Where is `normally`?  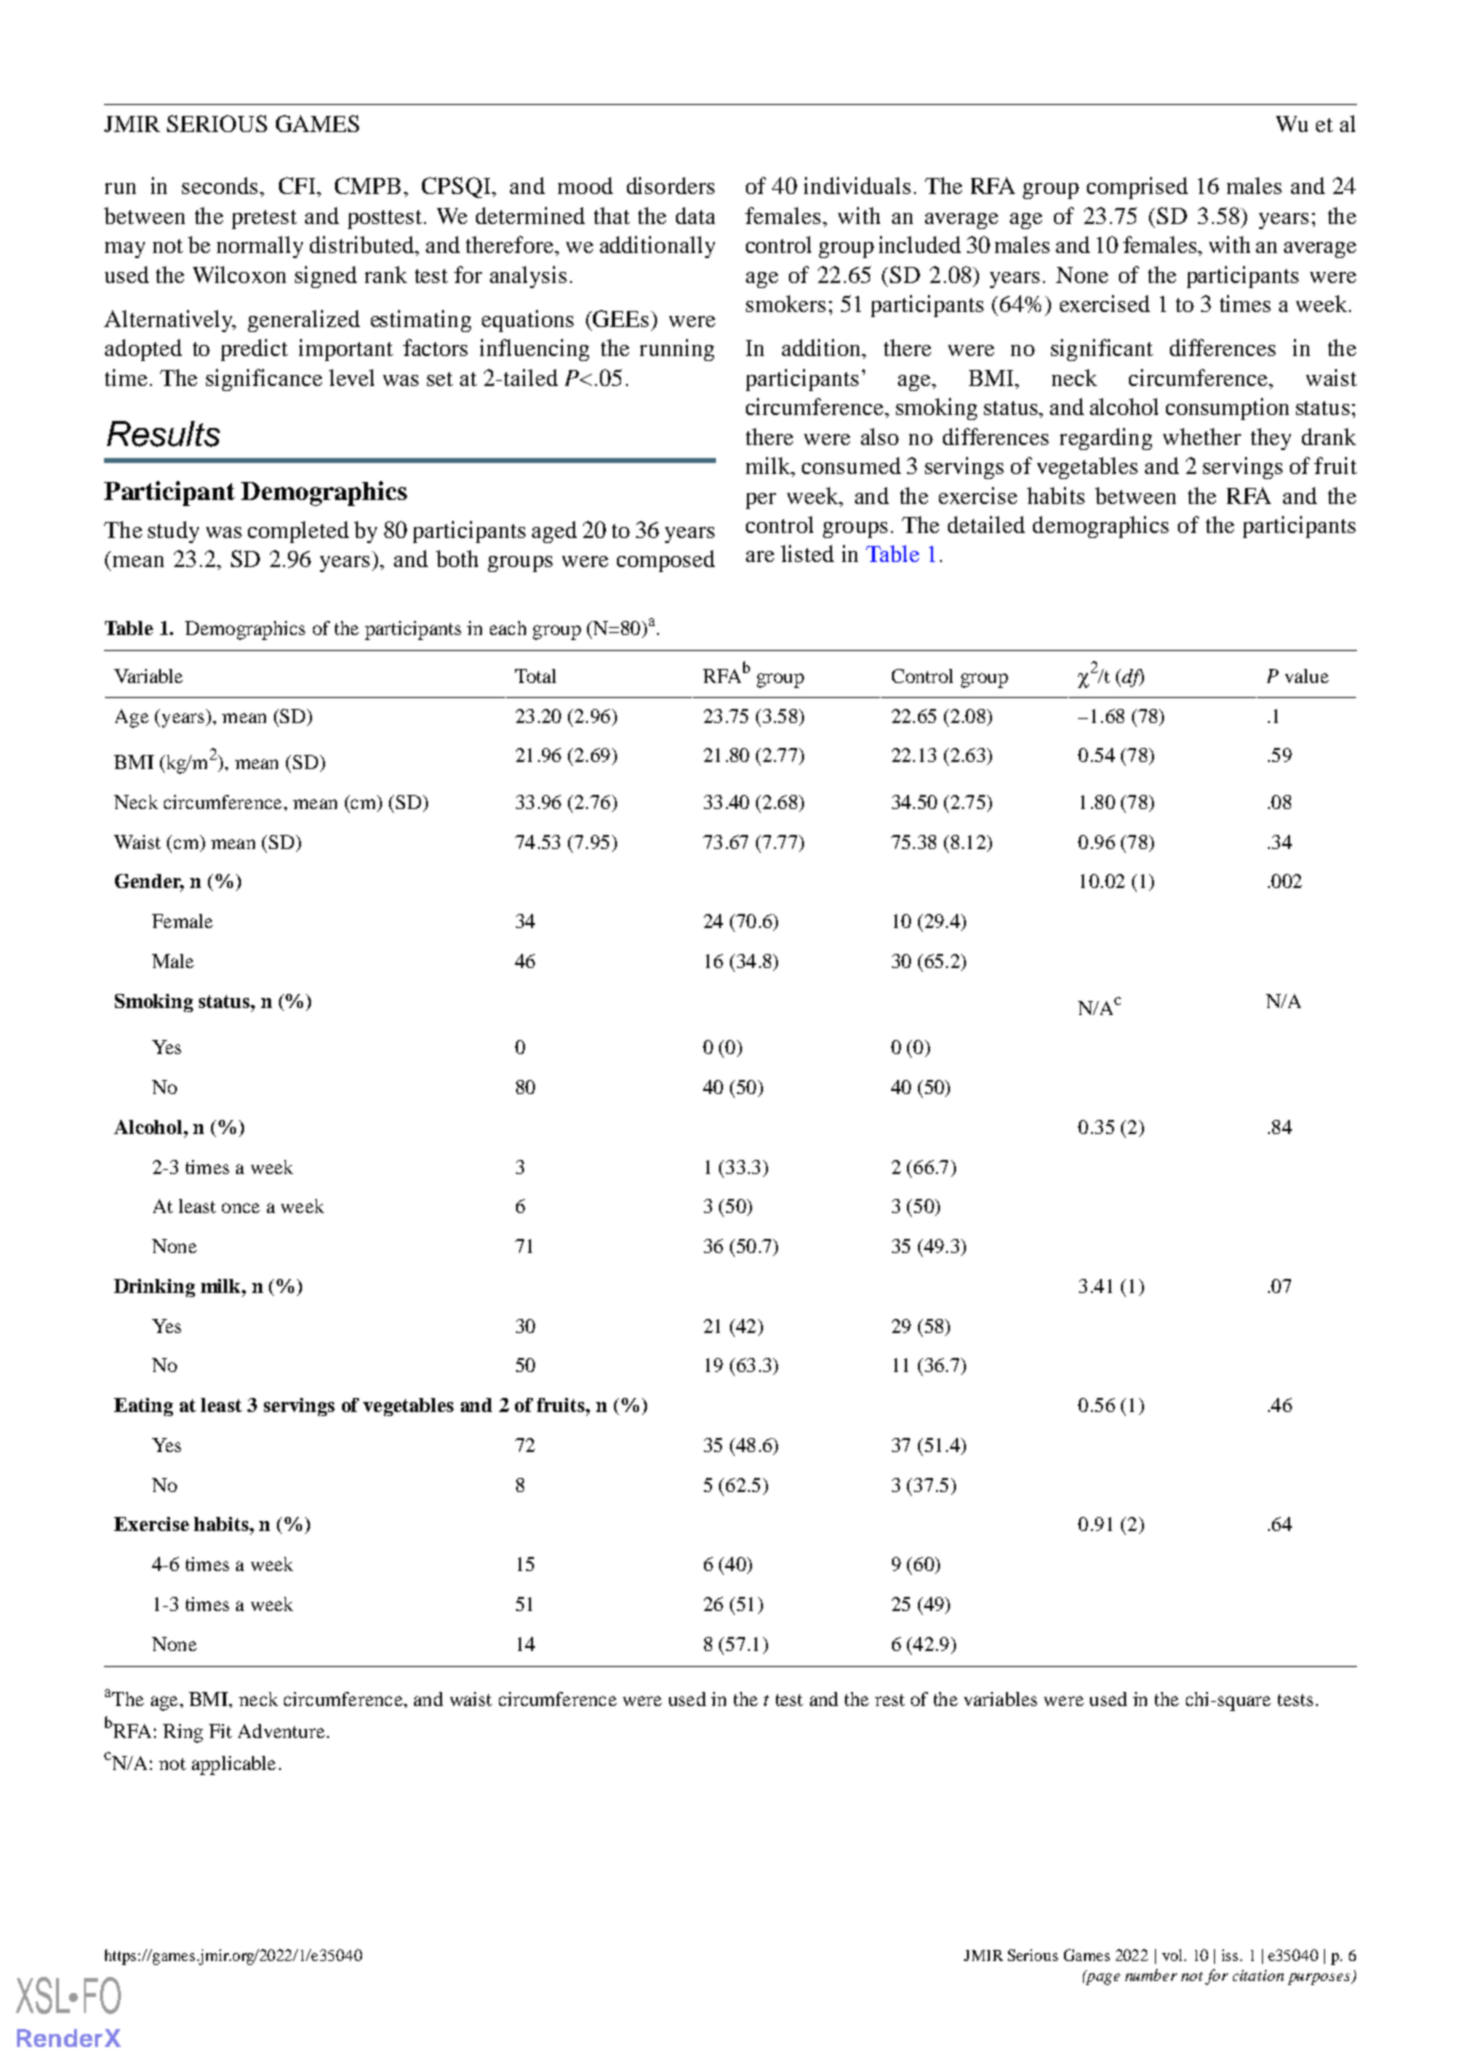
normally is located at coordinates (260, 247).
